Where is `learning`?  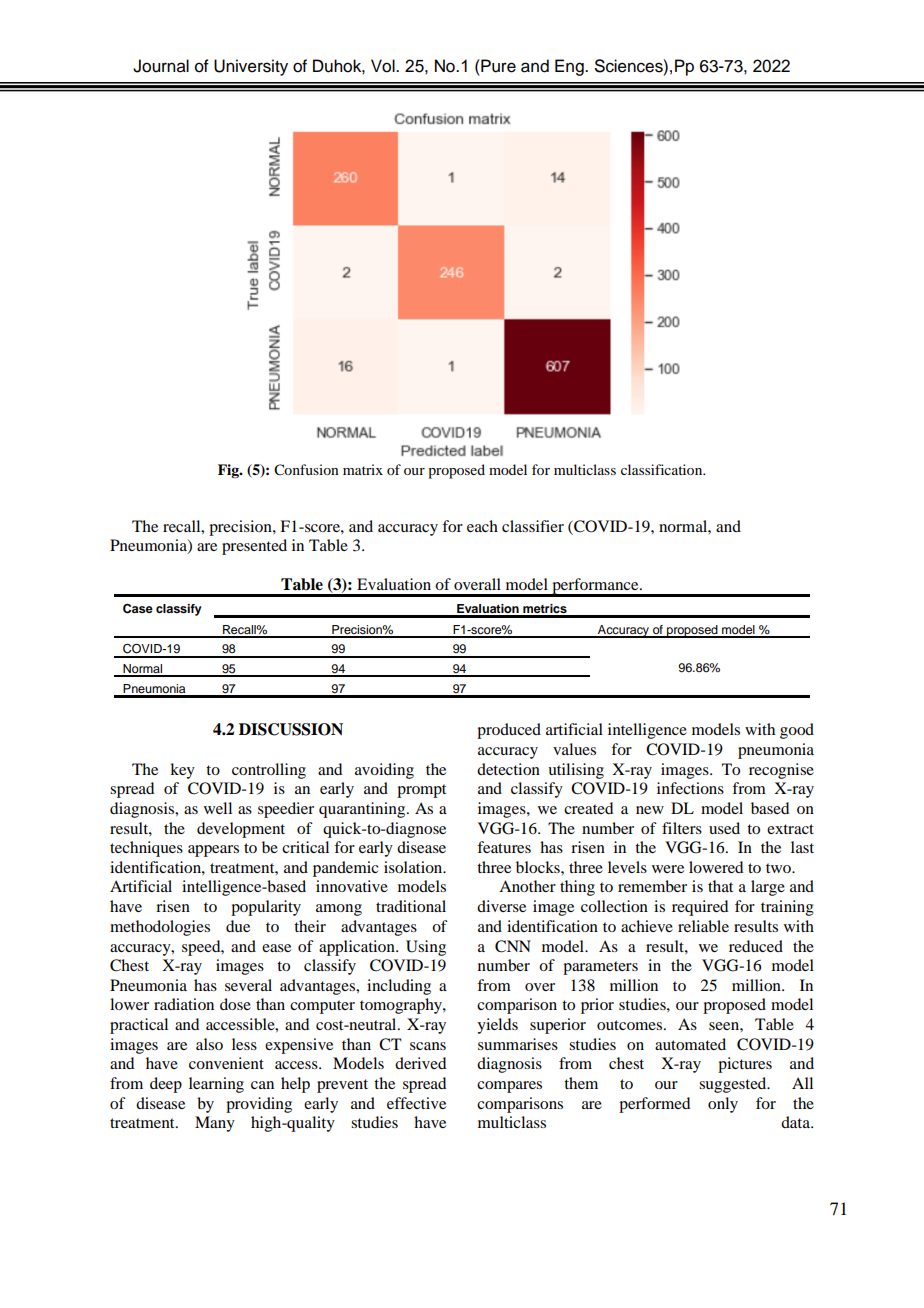
learning is located at coordinates (216, 1085).
